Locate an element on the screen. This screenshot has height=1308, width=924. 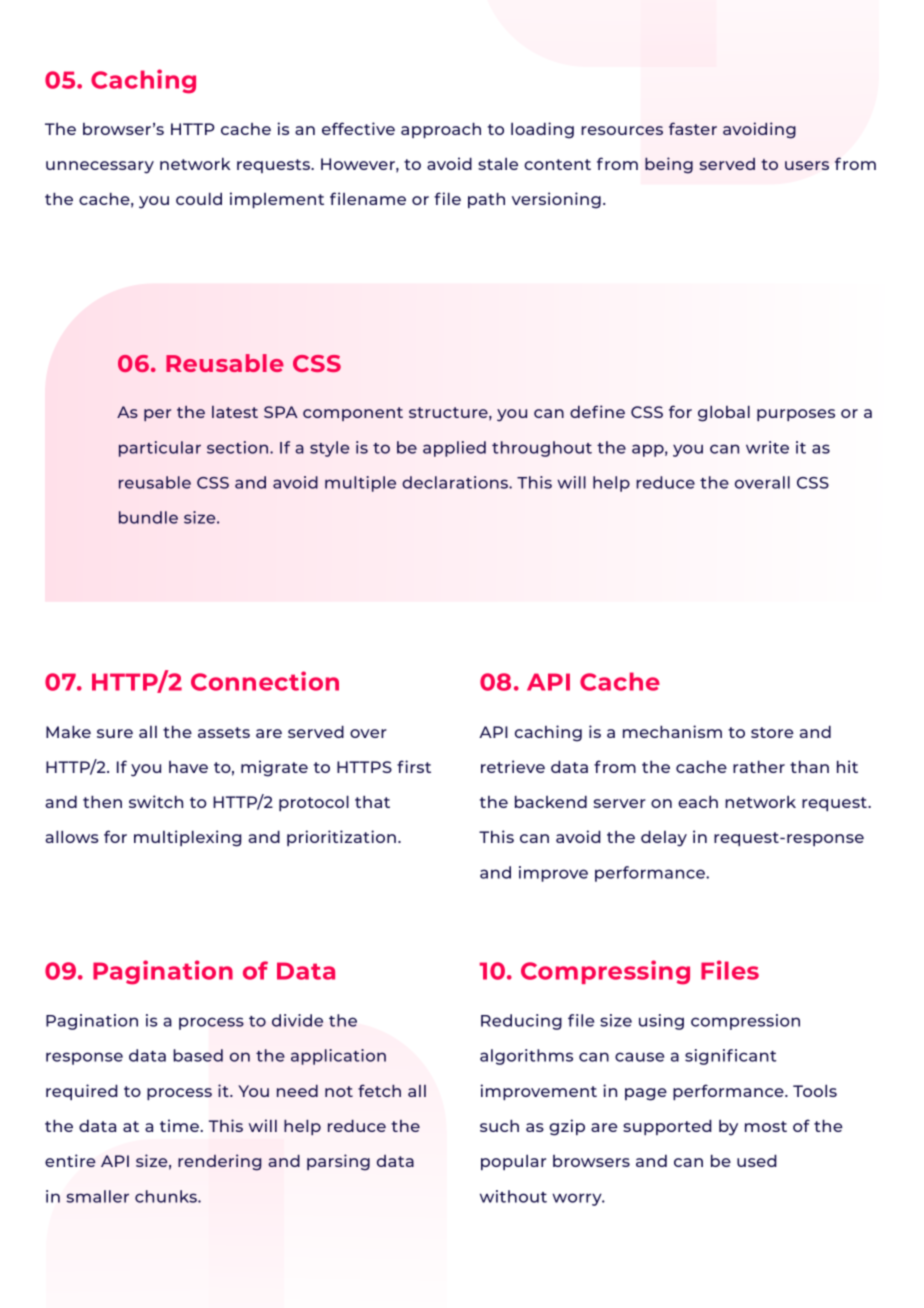
unnecessary is located at coordinates (100, 167).
